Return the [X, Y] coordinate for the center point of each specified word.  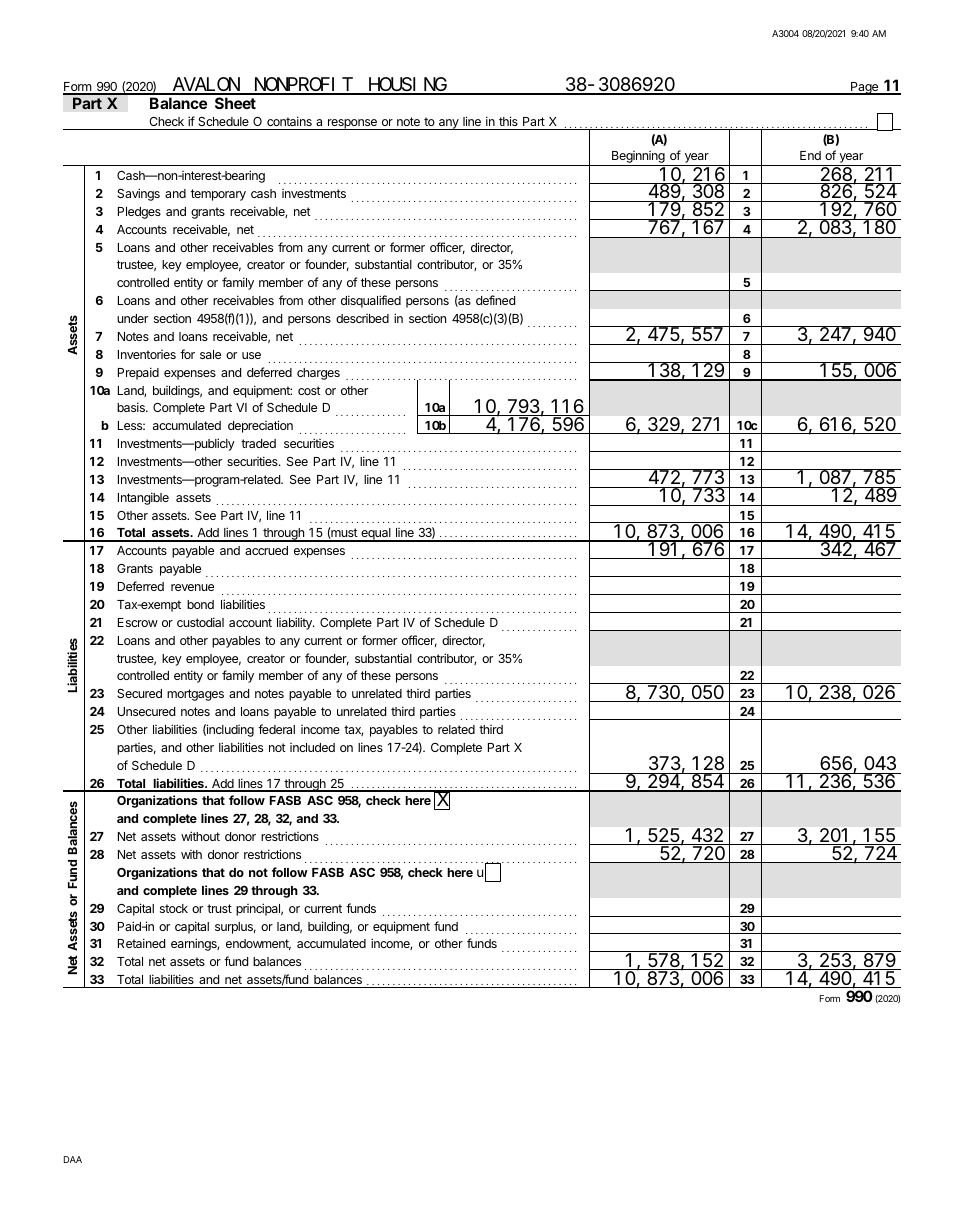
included [312, 747]
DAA [73, 1159]
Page [865, 88]
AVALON [205, 86]
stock [174, 908]
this [508, 123]
